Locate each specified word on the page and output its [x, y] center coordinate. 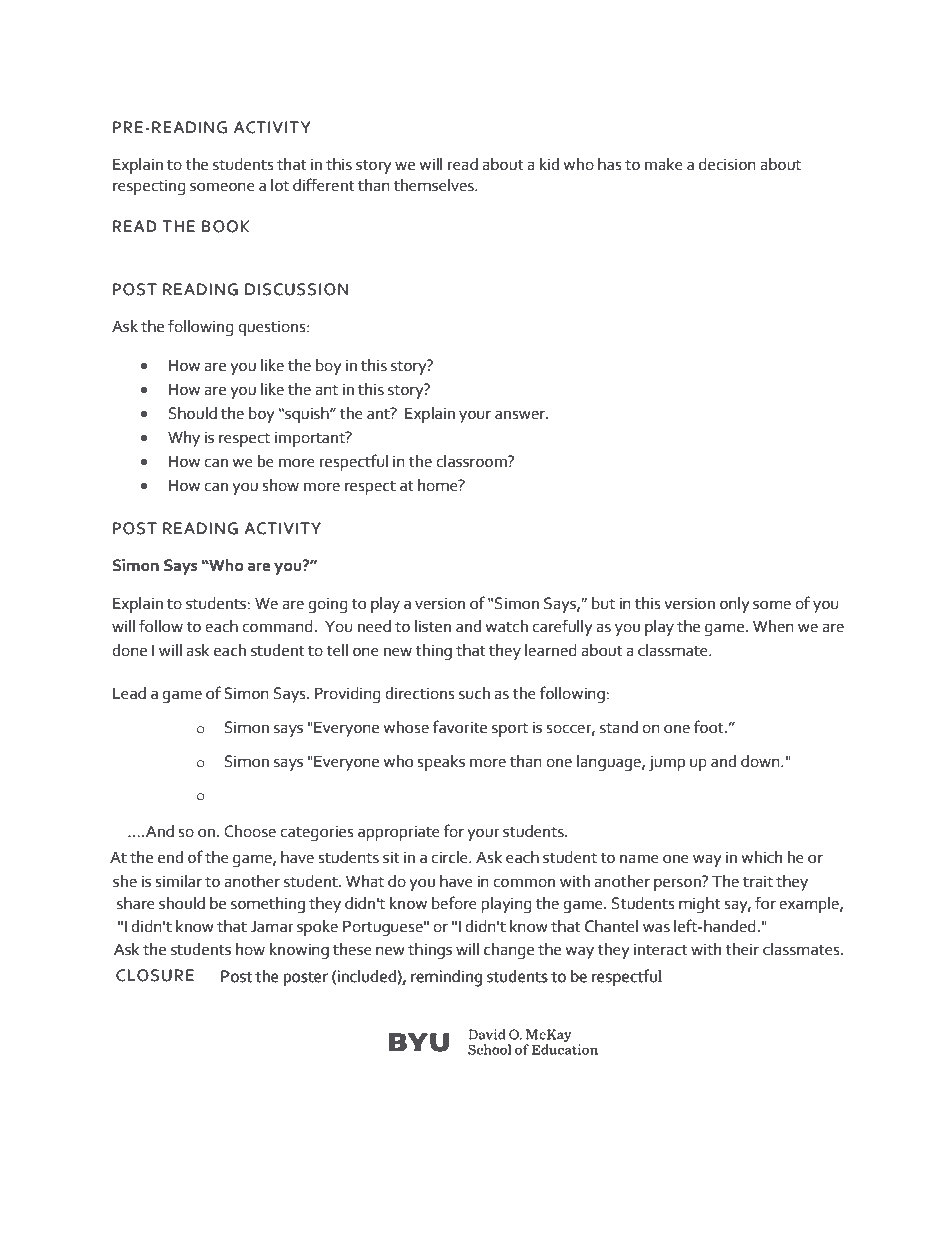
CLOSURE [155, 975]
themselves [435, 185]
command [277, 626]
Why [184, 439]
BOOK [225, 226]
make [664, 164]
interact [660, 949]
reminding [446, 978]
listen [433, 626]
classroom [472, 461]
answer [521, 415]
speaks [441, 763]
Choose [250, 831]
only [735, 605]
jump [666, 763]
